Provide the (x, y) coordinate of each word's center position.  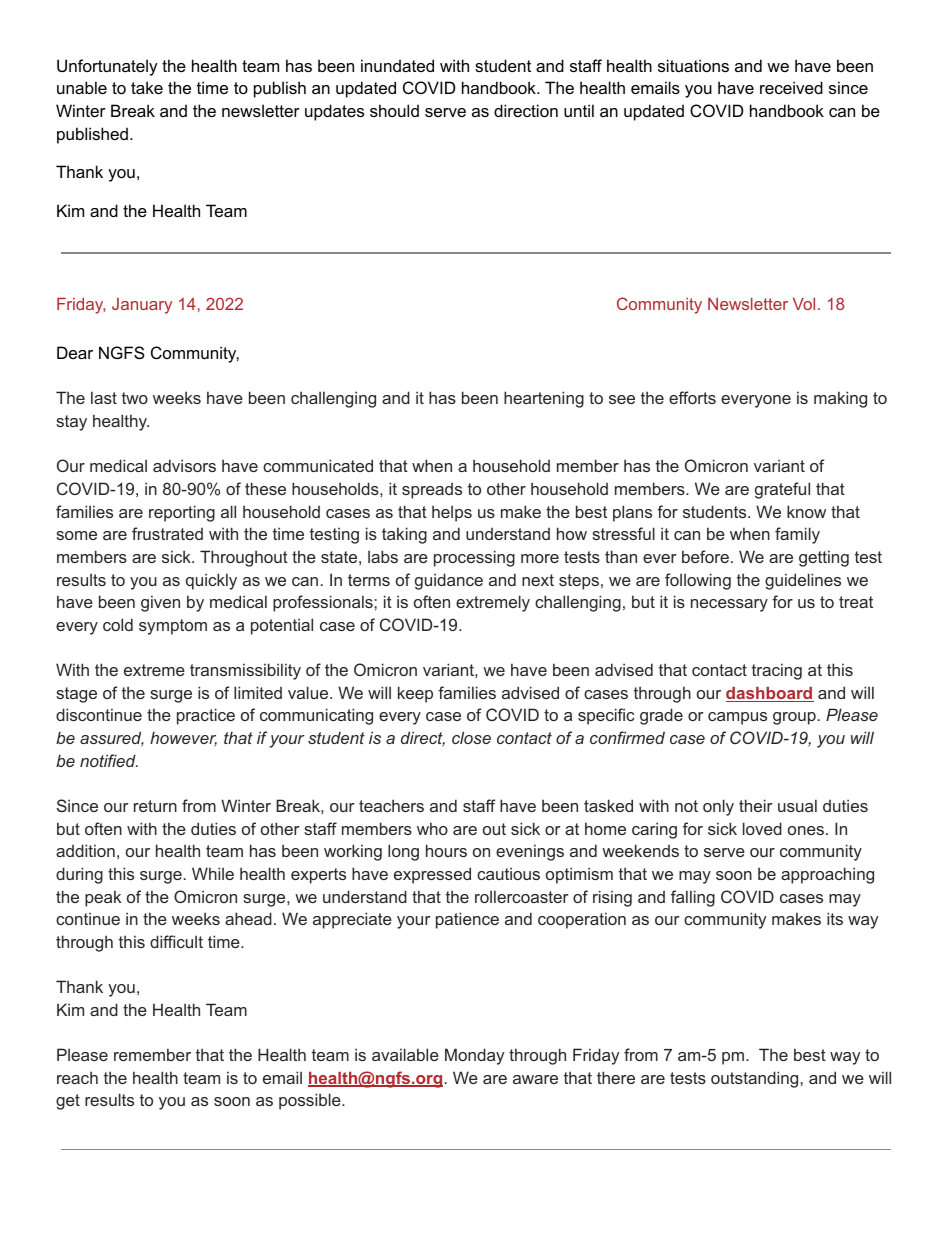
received (791, 87)
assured (112, 739)
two (135, 398)
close (471, 737)
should (394, 110)
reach (77, 1077)
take (147, 87)
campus (737, 718)
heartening (544, 399)
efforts (692, 397)
